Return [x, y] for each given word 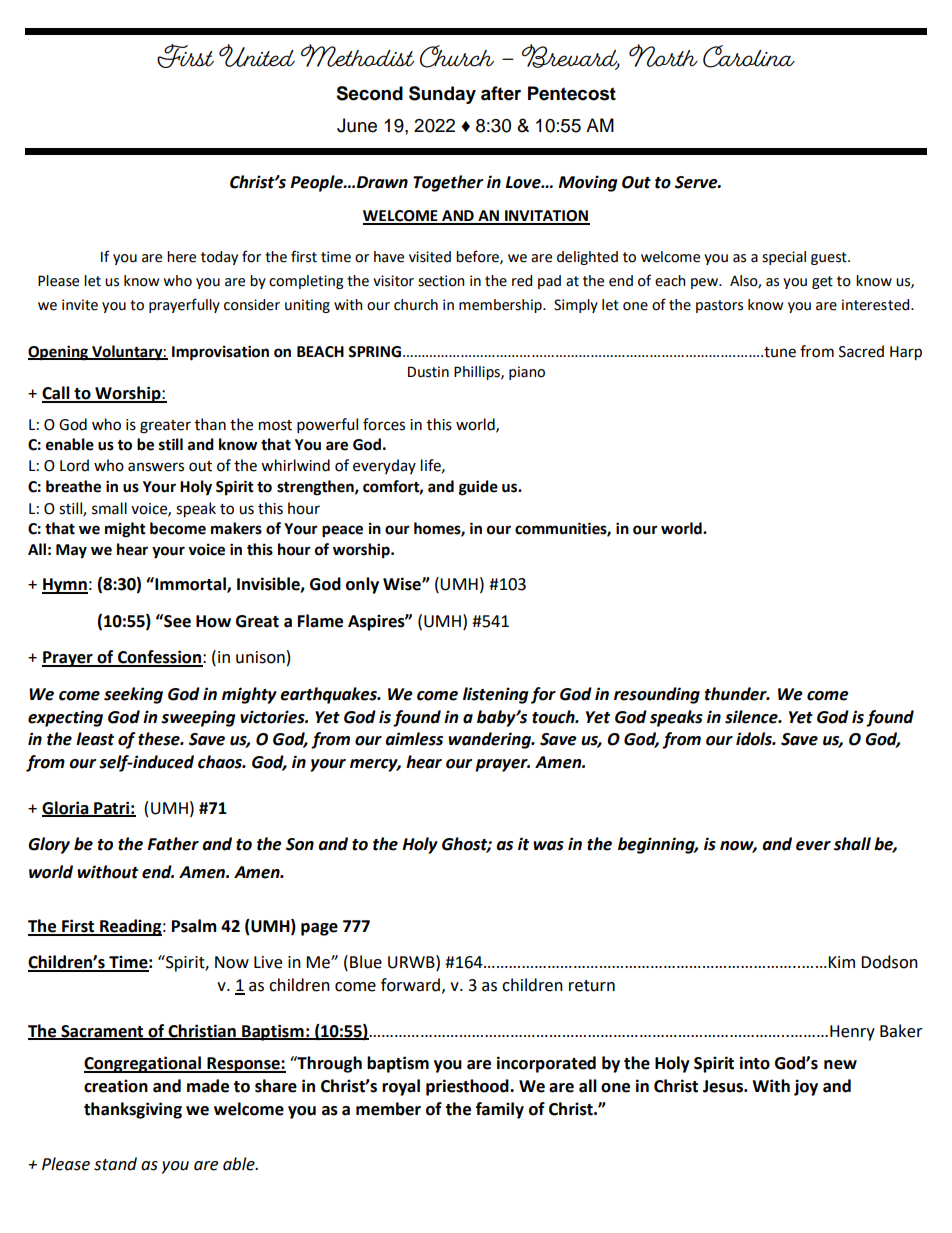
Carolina [749, 56]
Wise [403, 584]
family [500, 1110]
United [257, 55]
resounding [657, 695]
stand [115, 1164]
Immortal [190, 585]
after [501, 93]
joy [806, 1087]
